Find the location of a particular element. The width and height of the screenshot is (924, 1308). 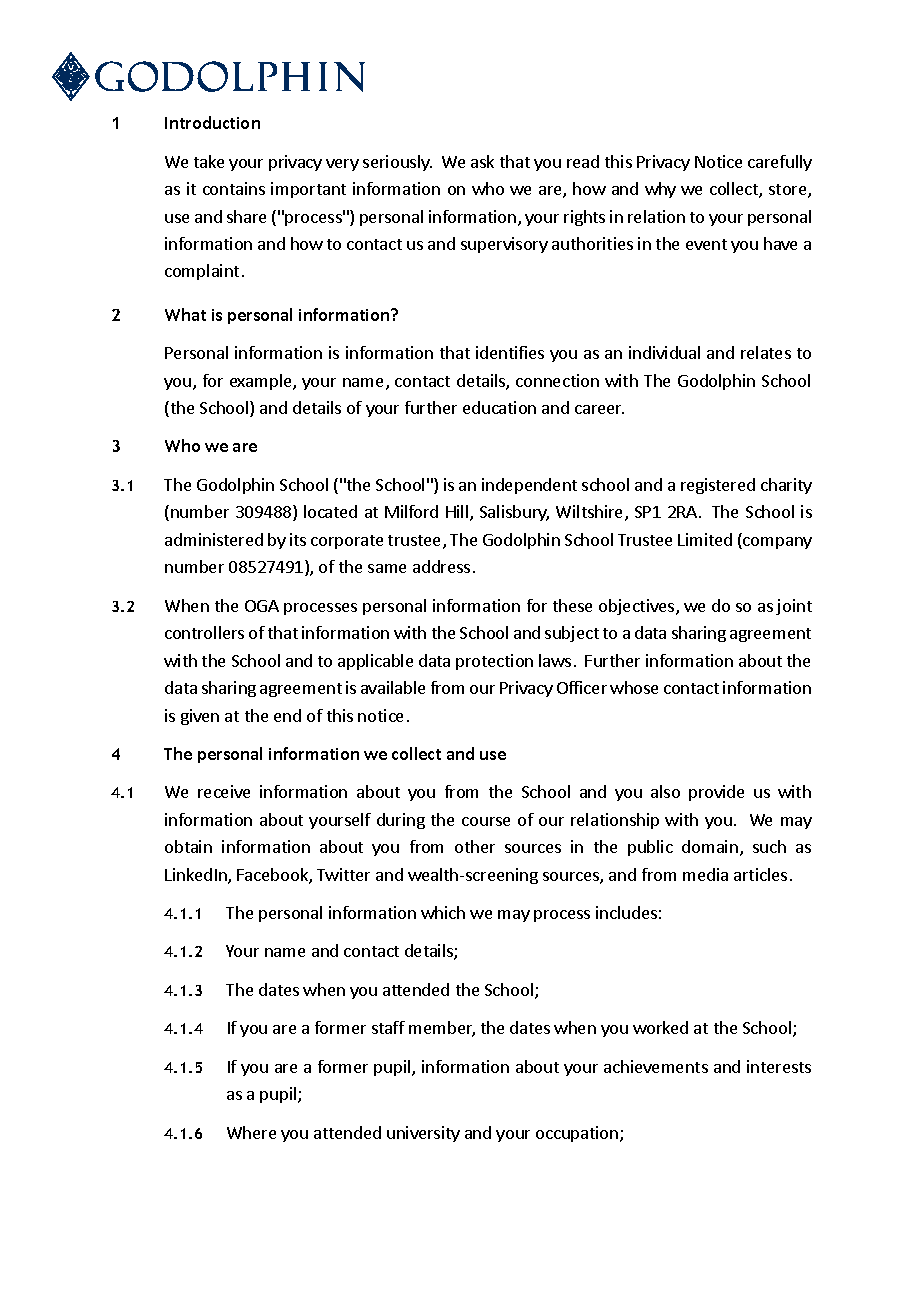

ask is located at coordinates (482, 161).
